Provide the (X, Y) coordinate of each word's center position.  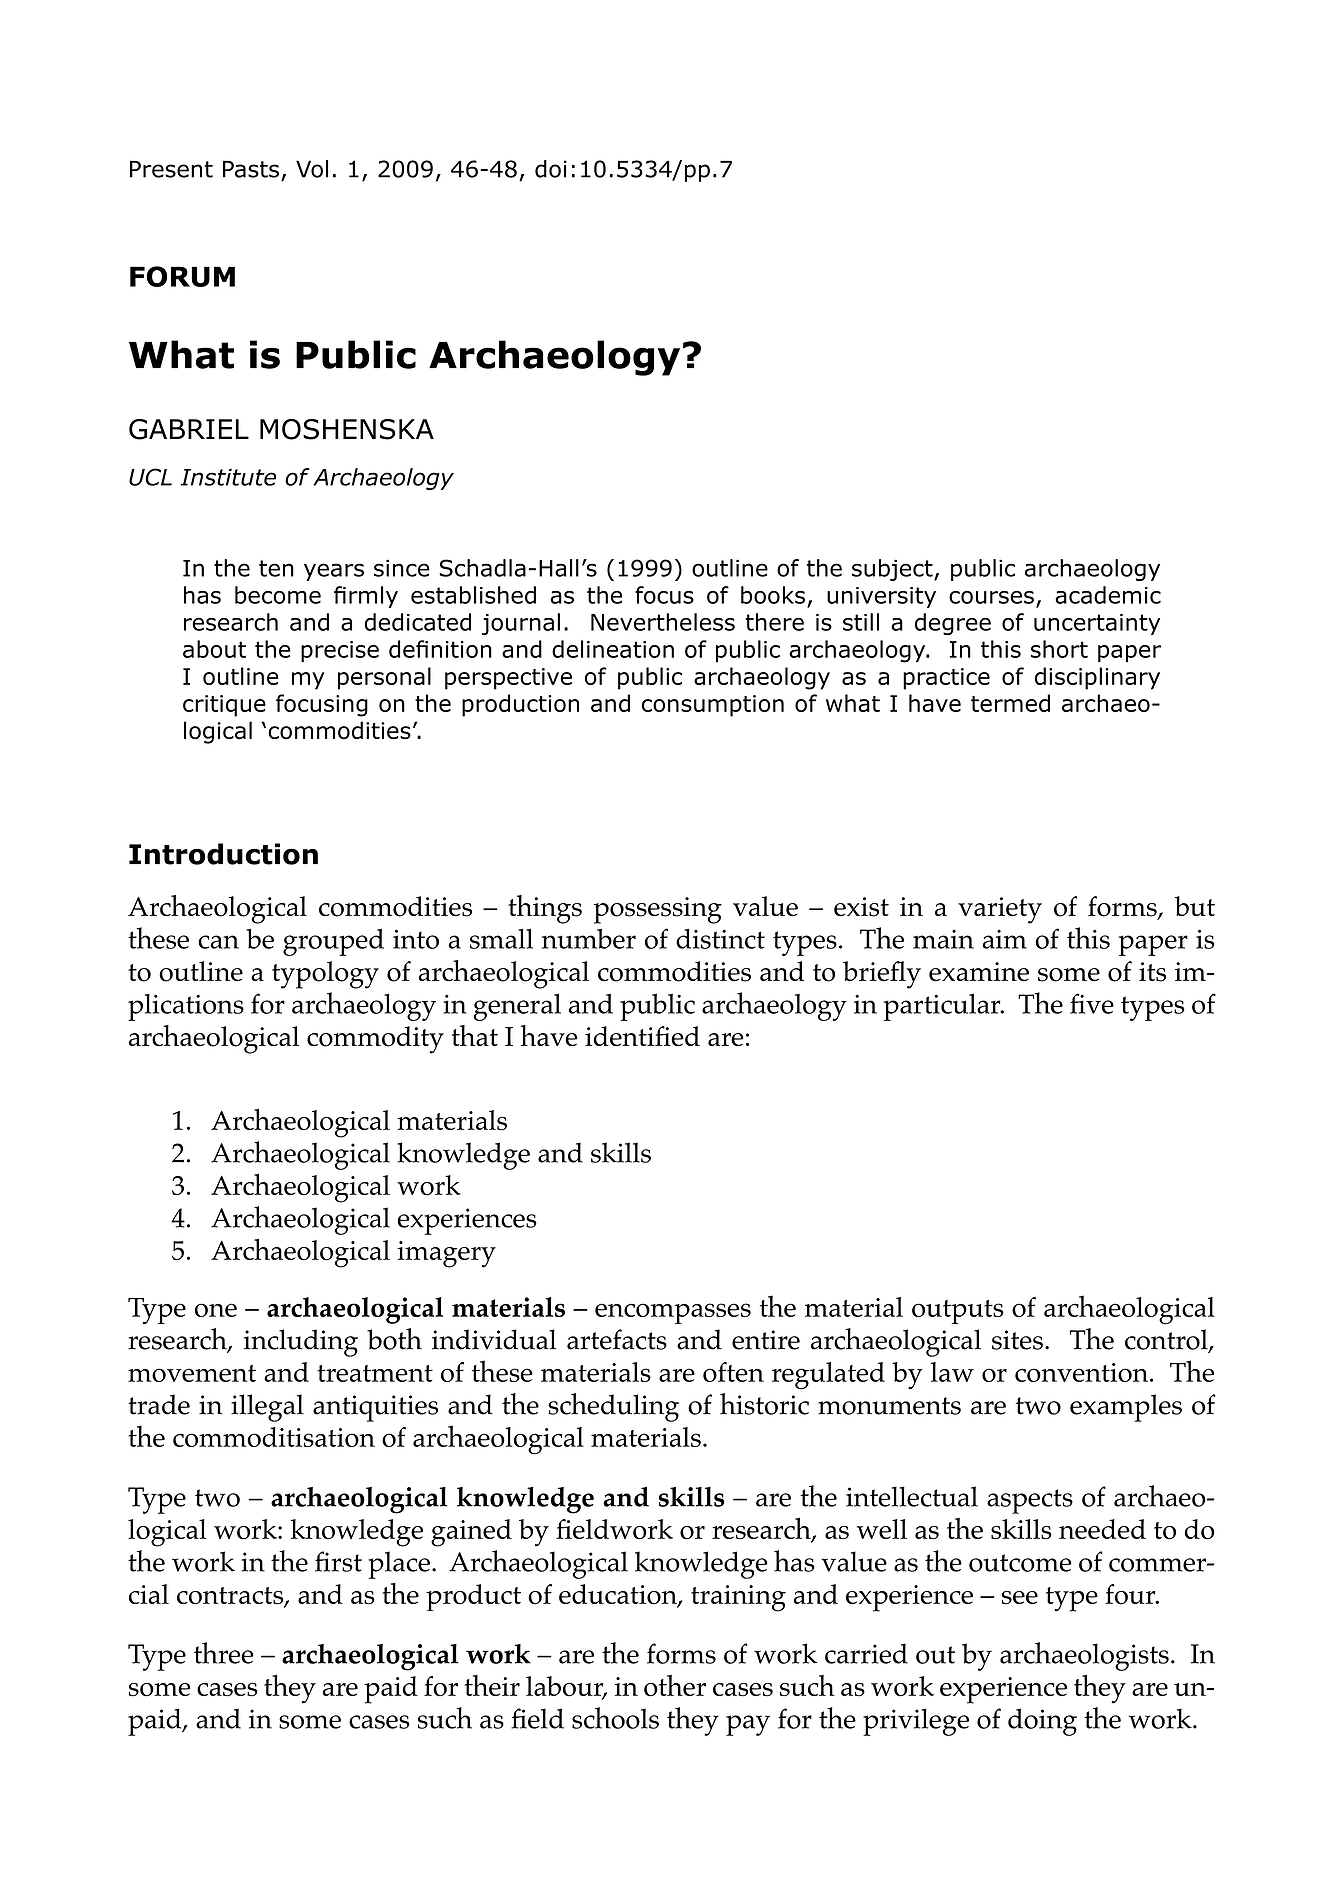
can (218, 942)
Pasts (251, 169)
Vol (312, 169)
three (224, 1653)
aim (1005, 939)
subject (893, 570)
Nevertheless (663, 622)
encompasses (673, 1313)
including (301, 1343)
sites (1017, 1340)
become (278, 595)
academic (1108, 595)
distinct (720, 939)
